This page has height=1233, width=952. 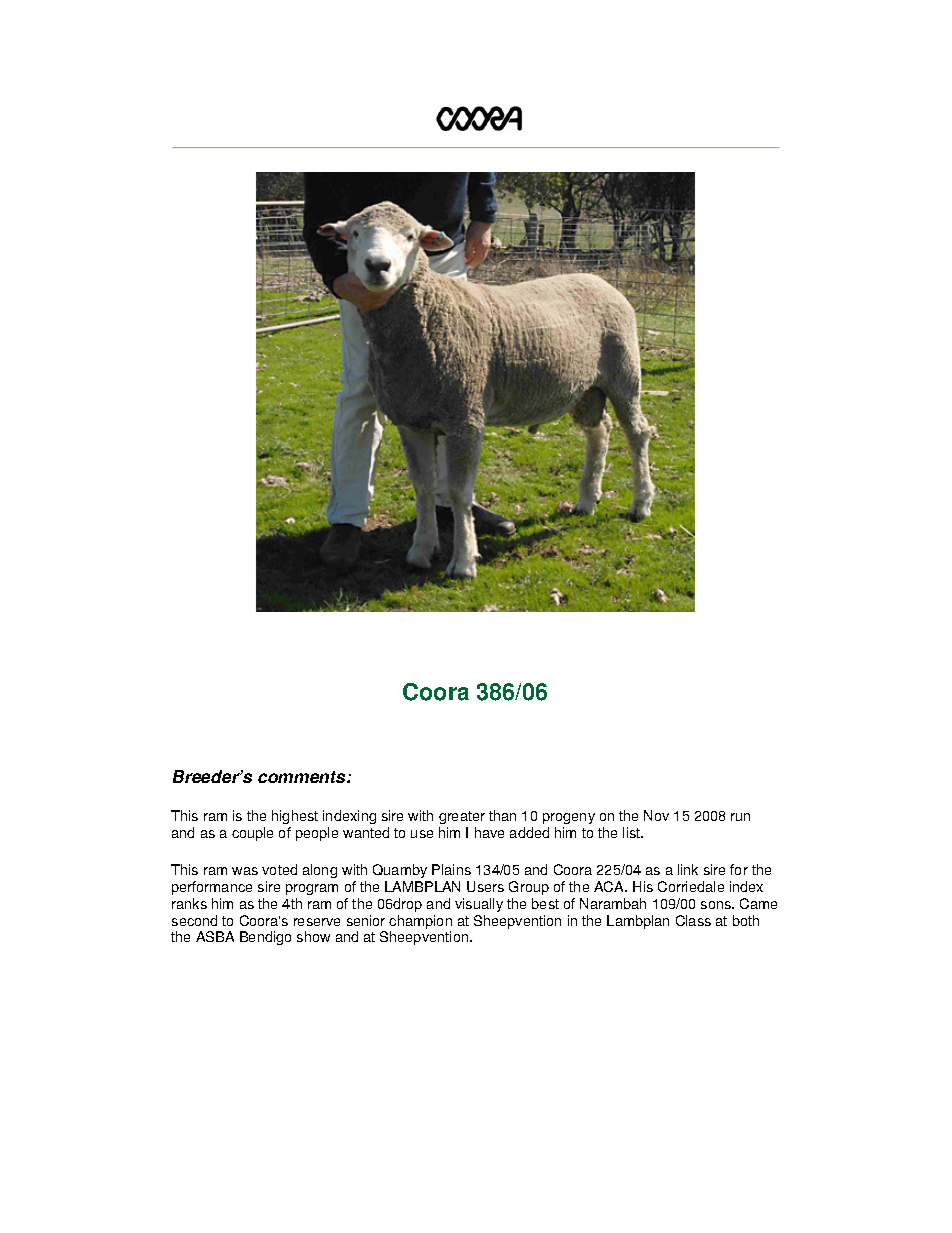 I want to click on Class, so click(x=693, y=920).
